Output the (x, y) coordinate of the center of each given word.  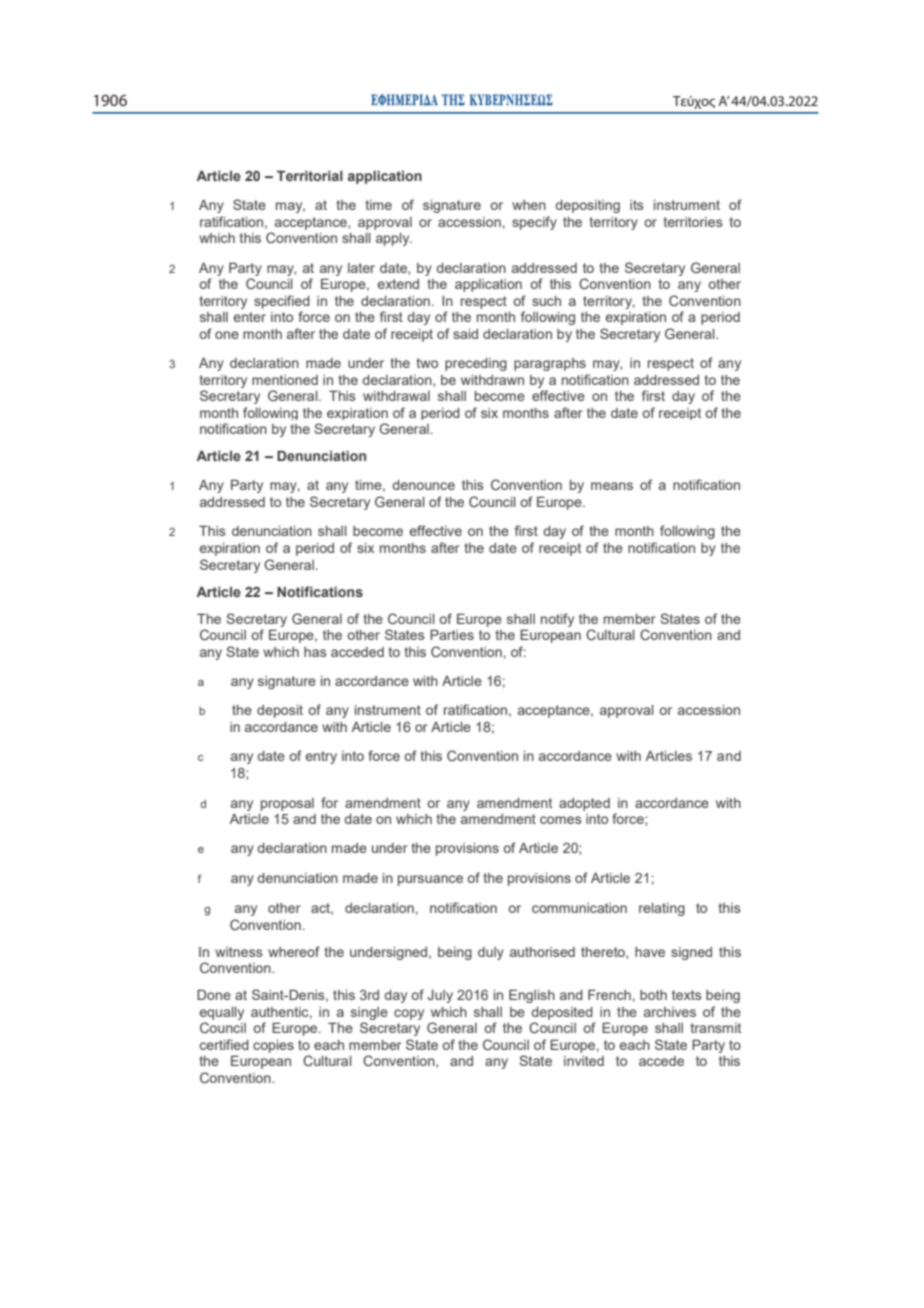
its (637, 205)
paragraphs (550, 364)
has (315, 652)
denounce (423, 485)
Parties (452, 634)
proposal (287, 804)
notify (557, 620)
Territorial (310, 175)
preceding (476, 364)
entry (321, 757)
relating (662, 909)
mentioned (285, 380)
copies (273, 1046)
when (529, 205)
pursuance (430, 880)
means (612, 486)
